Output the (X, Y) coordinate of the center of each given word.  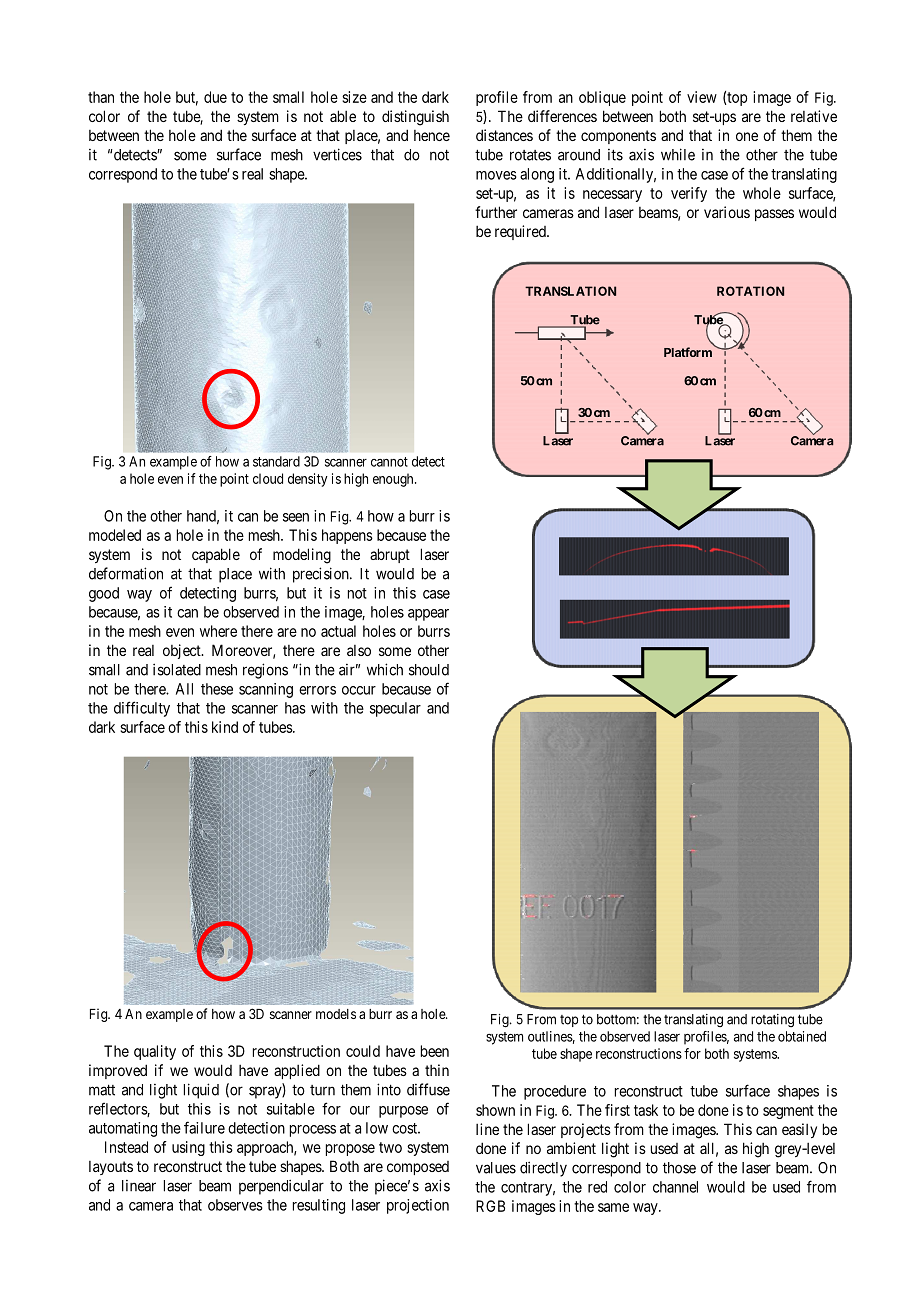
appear (428, 615)
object (183, 651)
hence (432, 135)
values (496, 1168)
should (429, 670)
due (215, 97)
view (702, 97)
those (679, 1168)
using (188, 1148)
